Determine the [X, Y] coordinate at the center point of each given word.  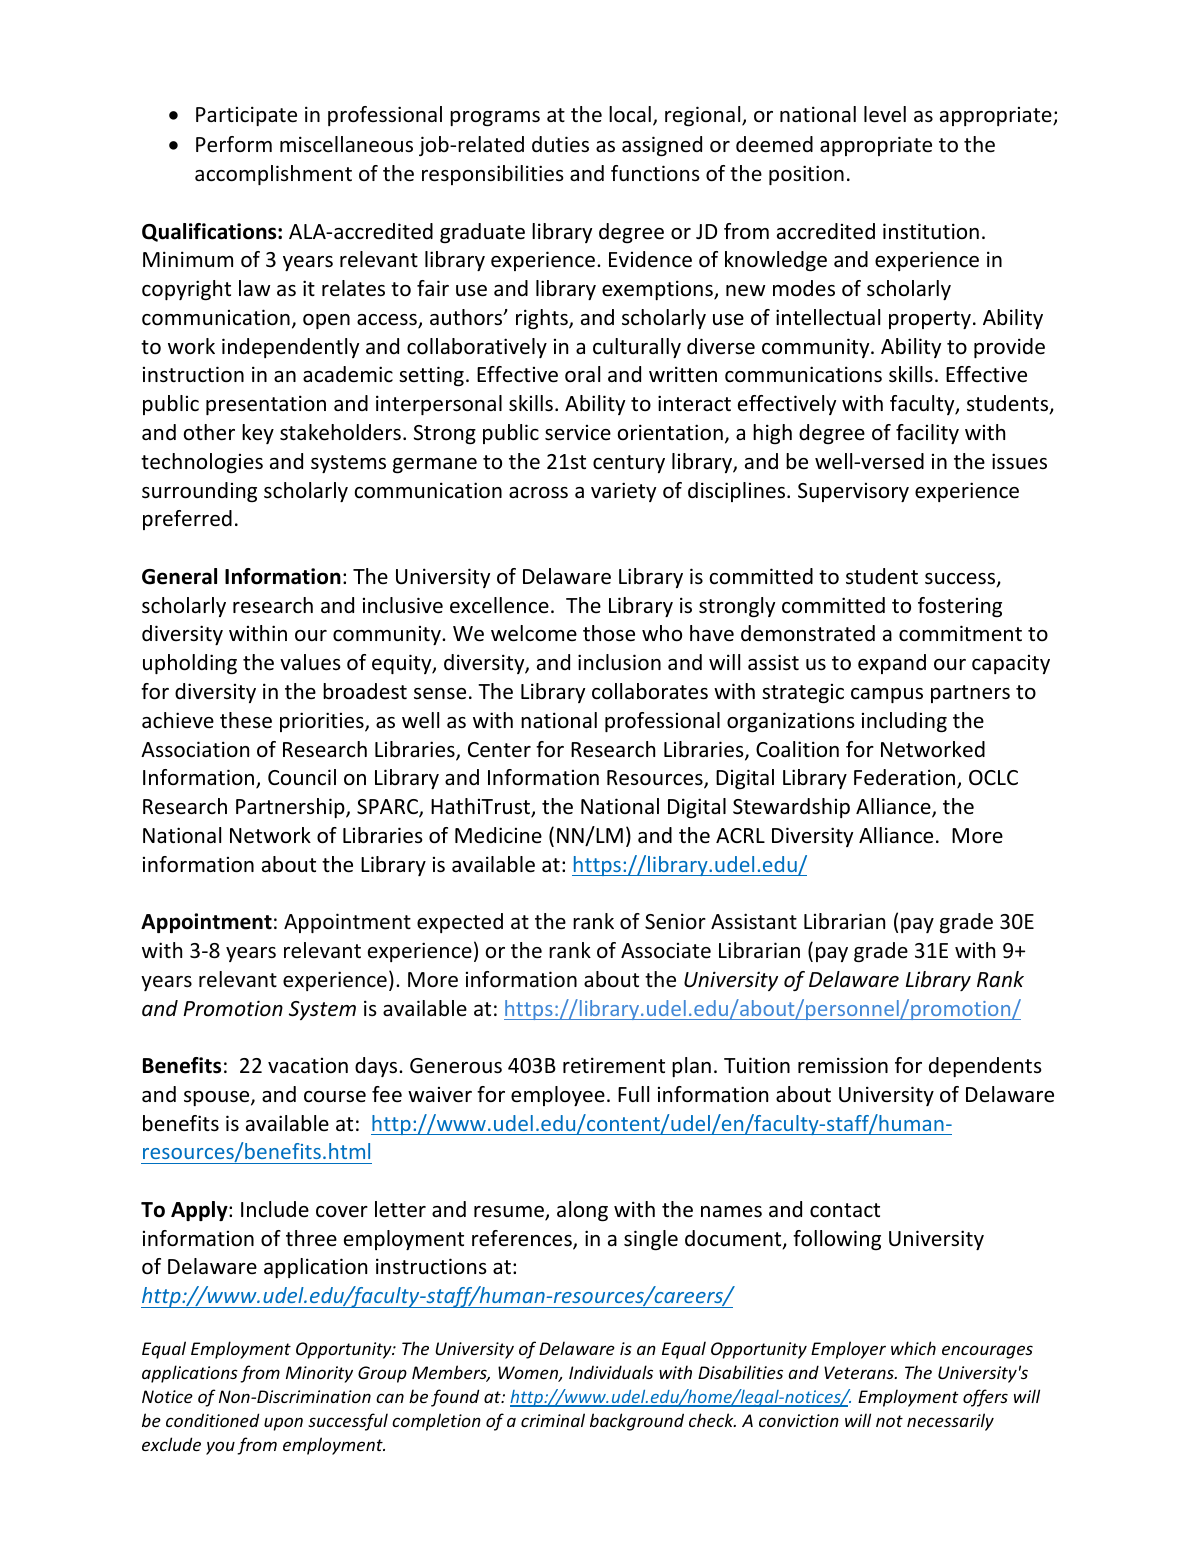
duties [560, 144]
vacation [308, 1066]
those [609, 633]
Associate [666, 950]
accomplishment [273, 175]
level [885, 114]
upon [283, 1424]
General [179, 576]
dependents [985, 1067]
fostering [960, 607]
